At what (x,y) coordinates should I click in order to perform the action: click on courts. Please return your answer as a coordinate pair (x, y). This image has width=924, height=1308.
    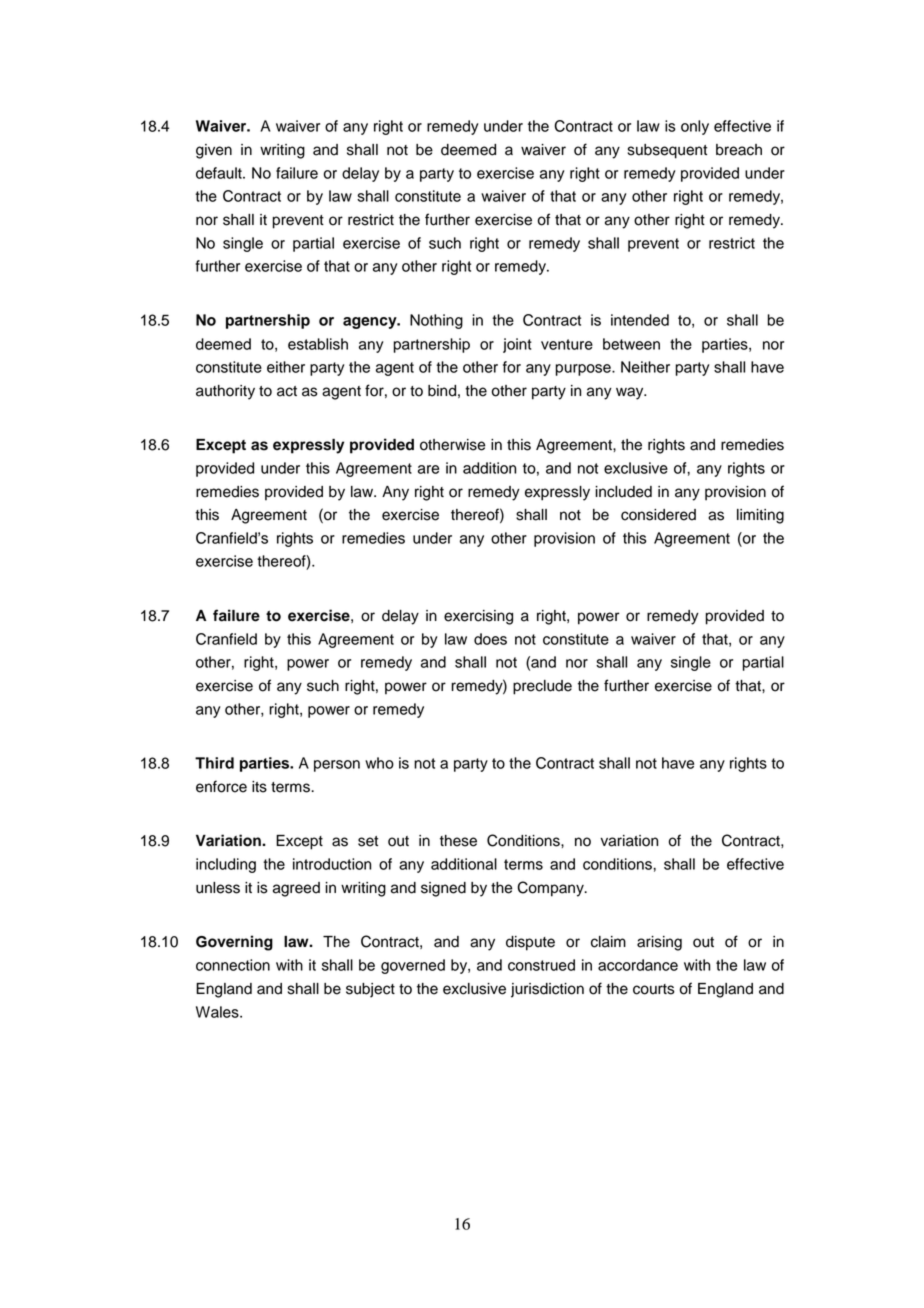
    Looking at the image, I should click on (654, 989).
